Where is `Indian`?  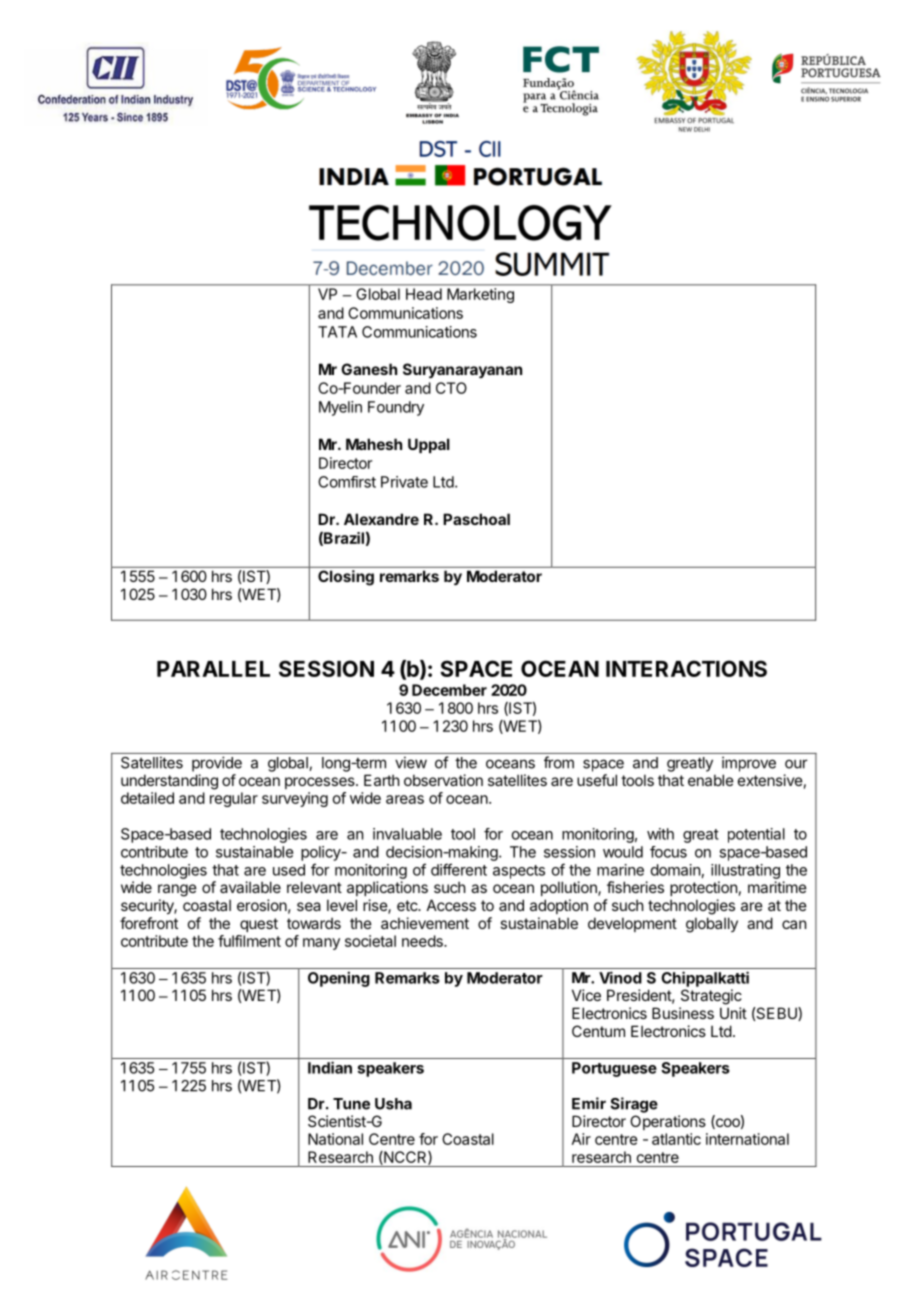
Indian is located at coordinates (330, 1067).
